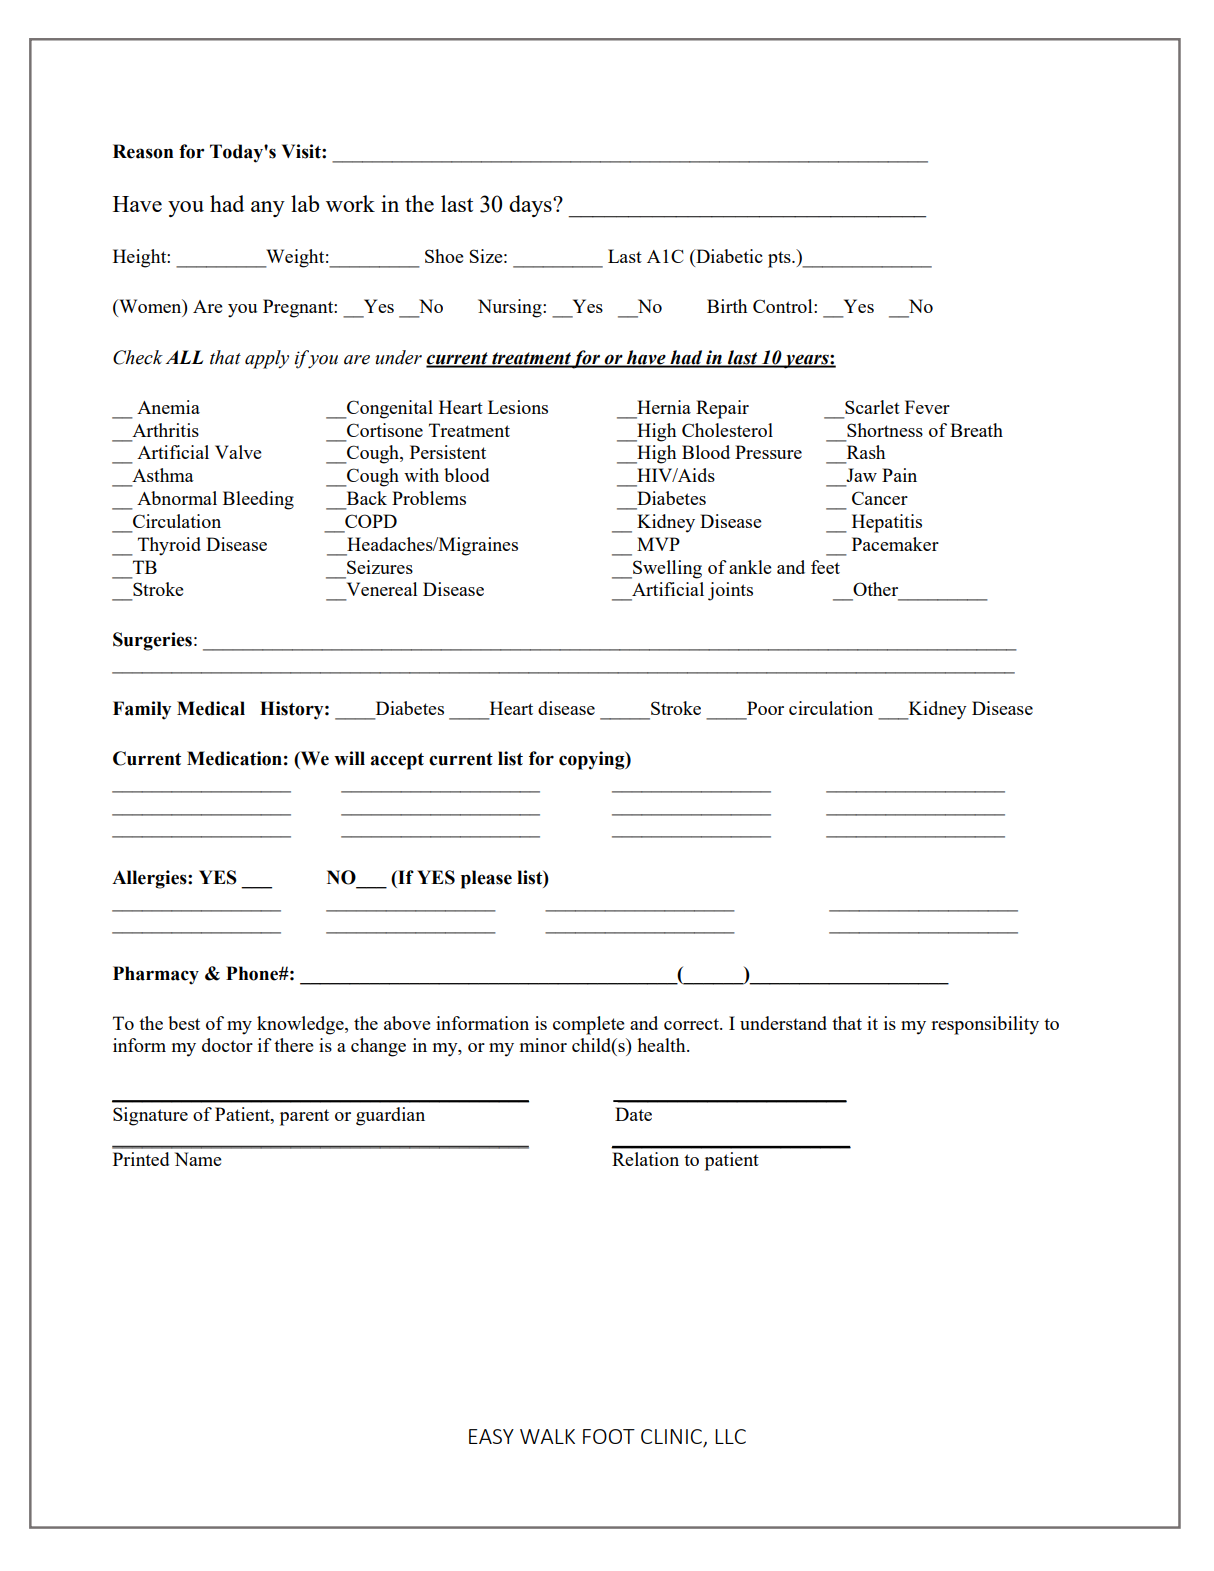  I want to click on Diabetic, so click(728, 256).
